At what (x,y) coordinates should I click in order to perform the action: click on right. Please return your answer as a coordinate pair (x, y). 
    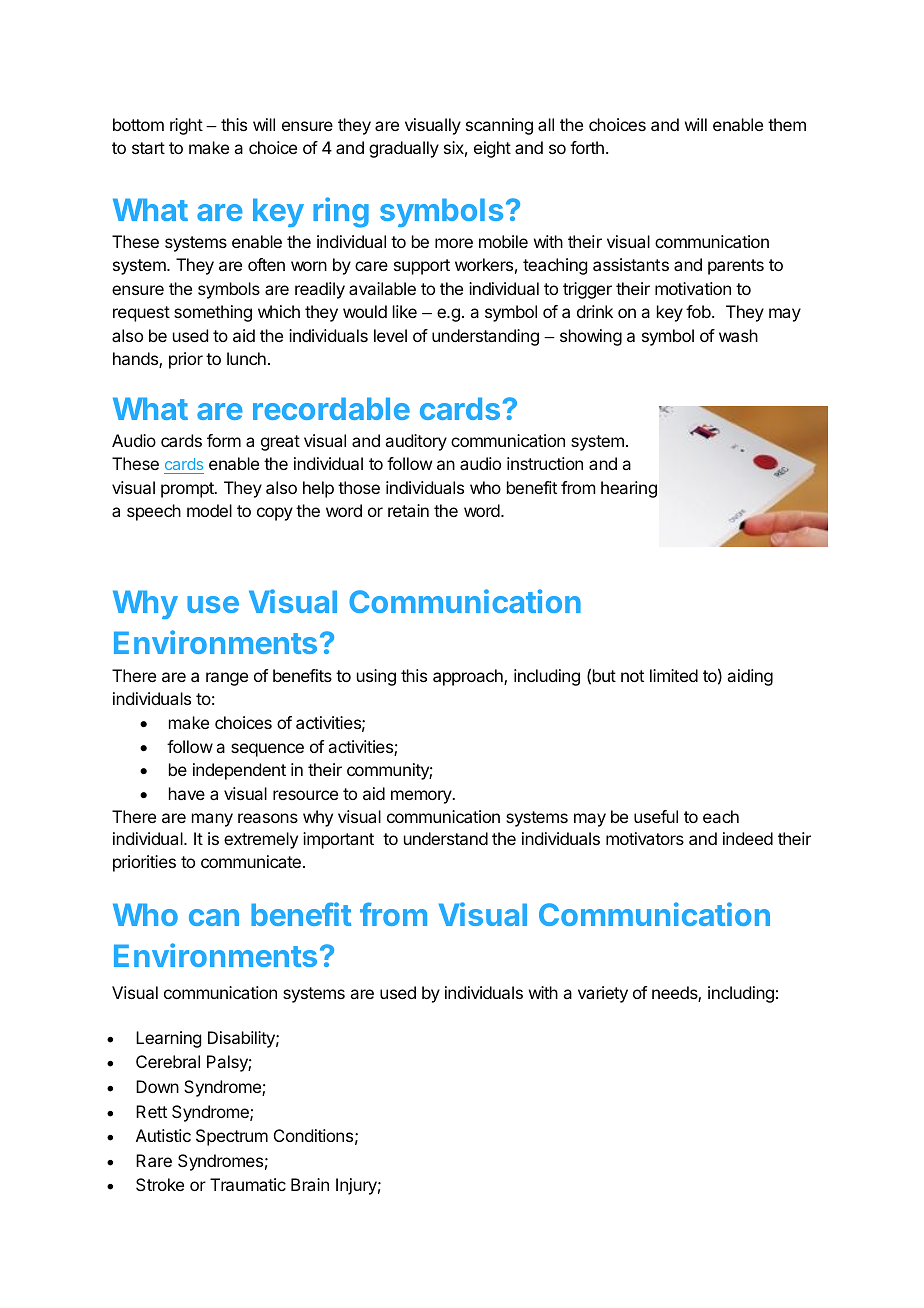
    Looking at the image, I should click on (186, 126).
